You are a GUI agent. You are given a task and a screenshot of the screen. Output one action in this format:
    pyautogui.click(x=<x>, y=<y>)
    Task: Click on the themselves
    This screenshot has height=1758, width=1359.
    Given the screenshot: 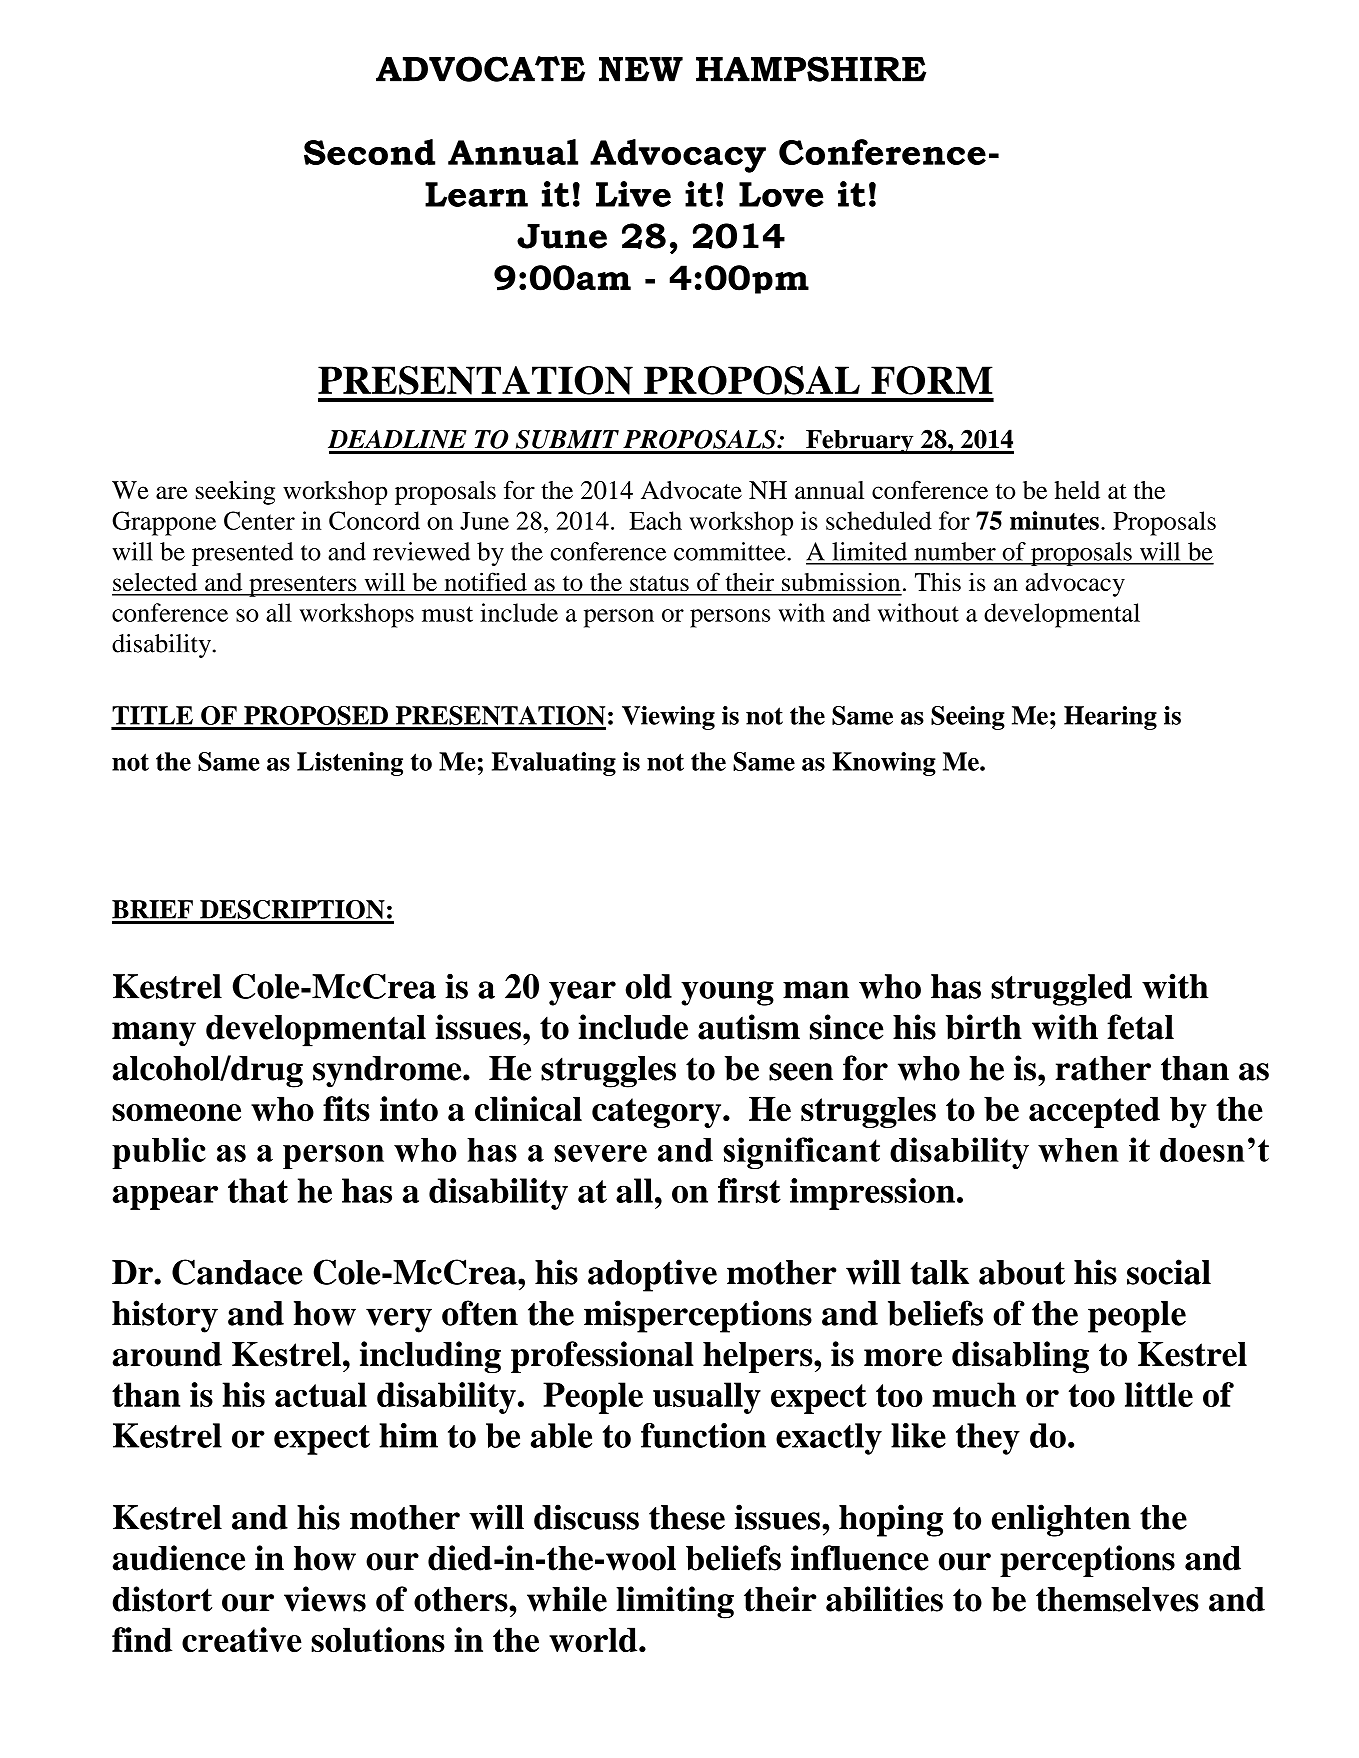 What is the action you would take?
    pyautogui.click(x=1117, y=1599)
